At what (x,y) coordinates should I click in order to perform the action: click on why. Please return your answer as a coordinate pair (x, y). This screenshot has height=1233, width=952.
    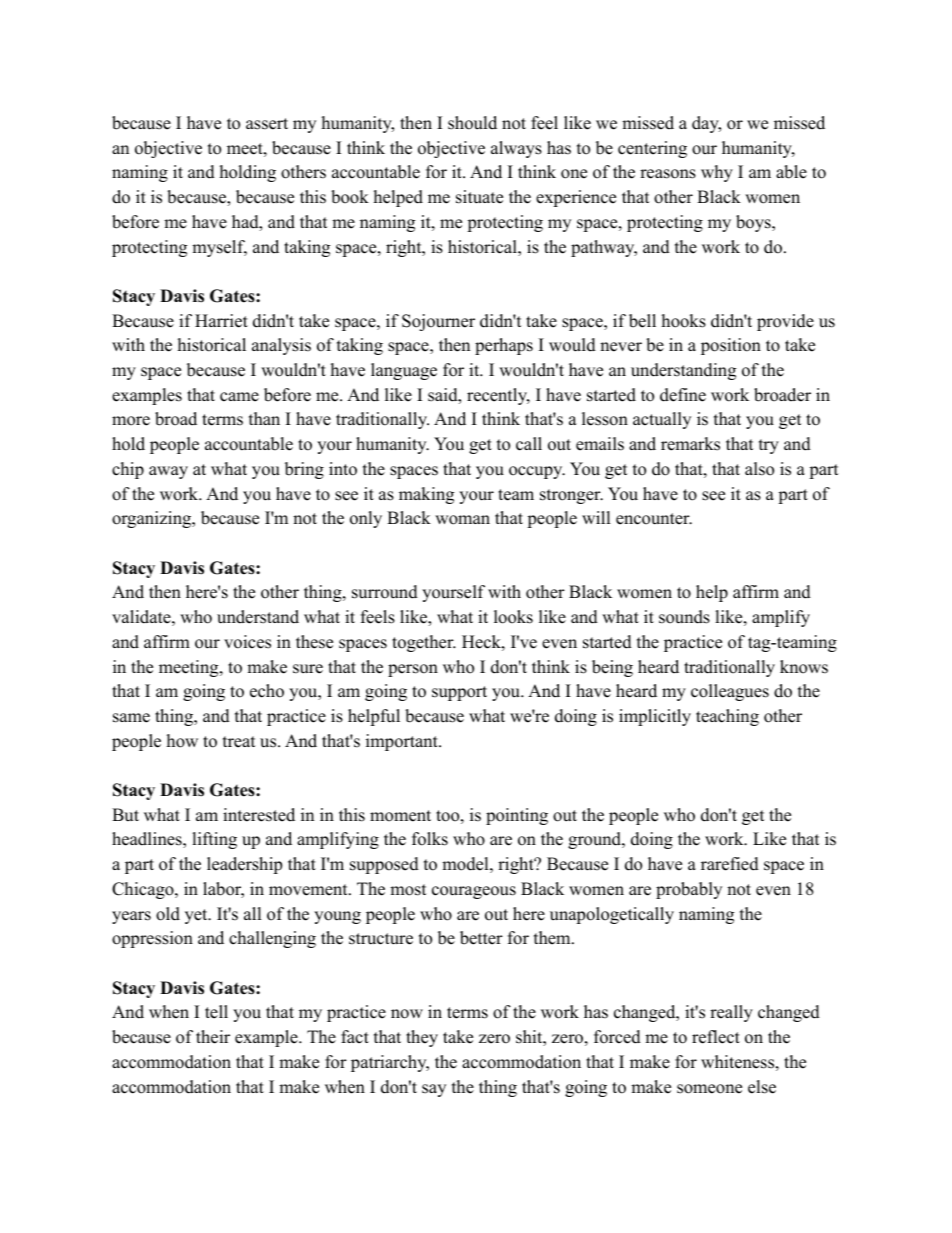
    Looking at the image, I should click on (717, 173).
